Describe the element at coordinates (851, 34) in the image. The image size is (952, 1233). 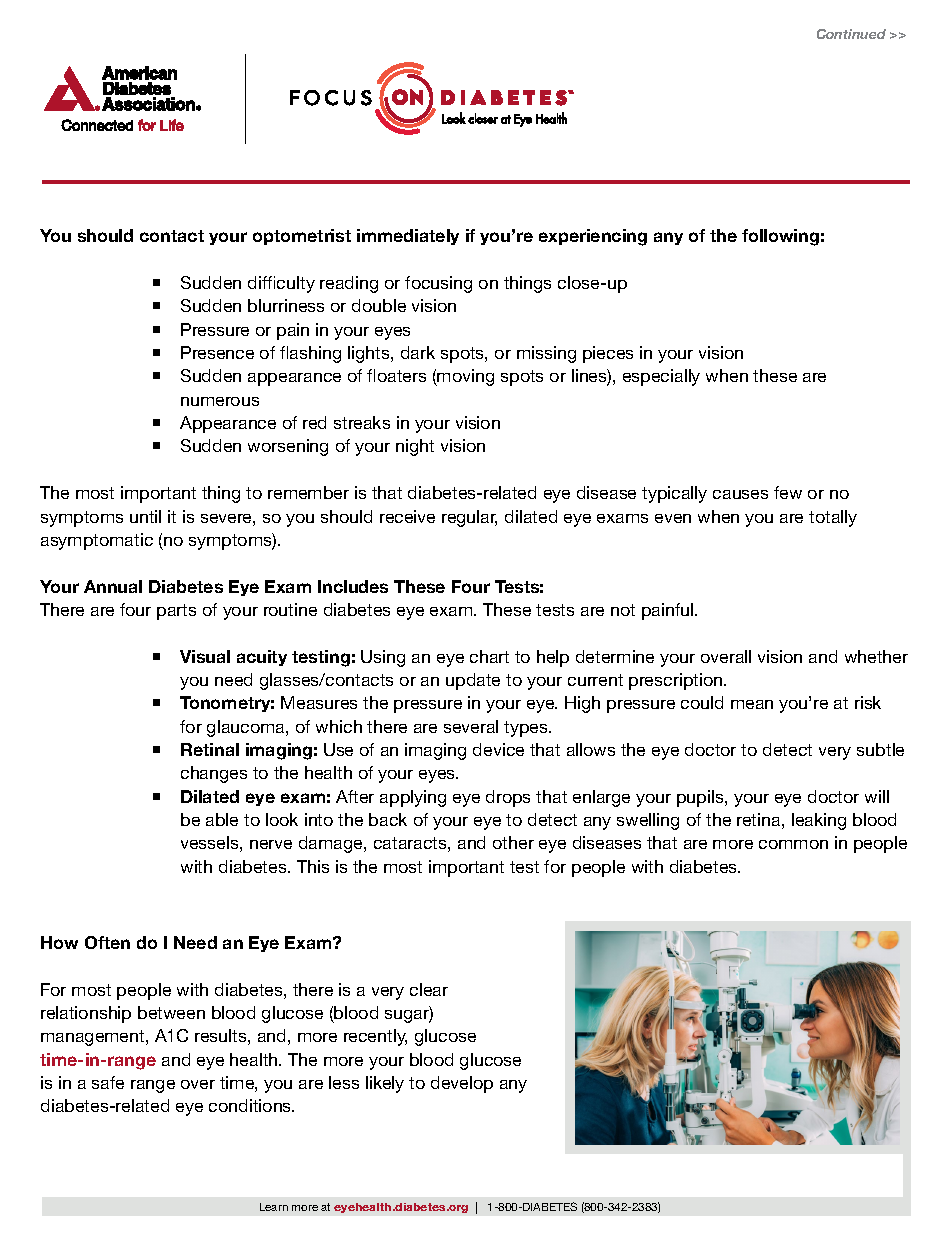
I see `Continued` at that location.
